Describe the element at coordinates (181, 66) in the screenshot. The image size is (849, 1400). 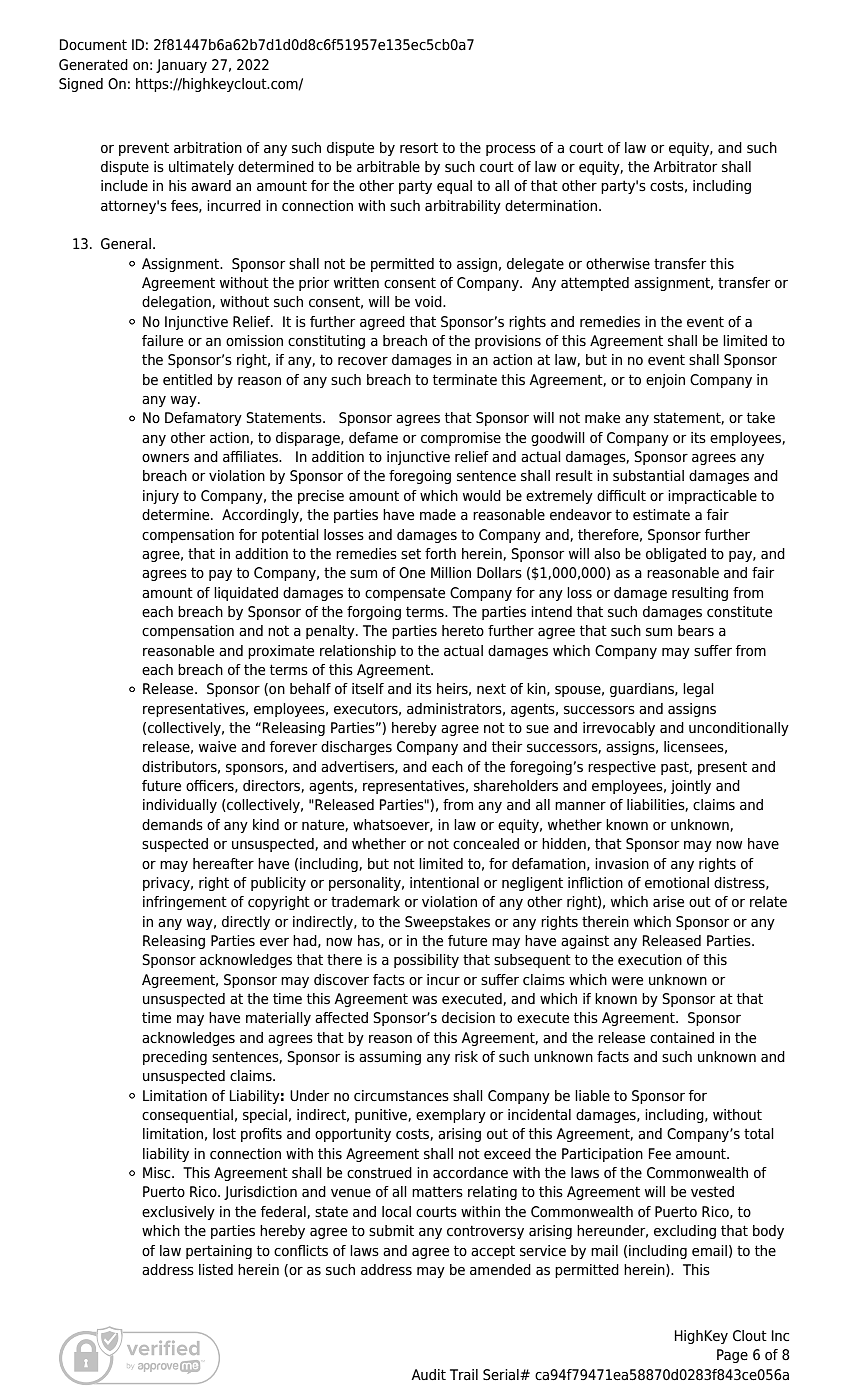
I see `January` at that location.
